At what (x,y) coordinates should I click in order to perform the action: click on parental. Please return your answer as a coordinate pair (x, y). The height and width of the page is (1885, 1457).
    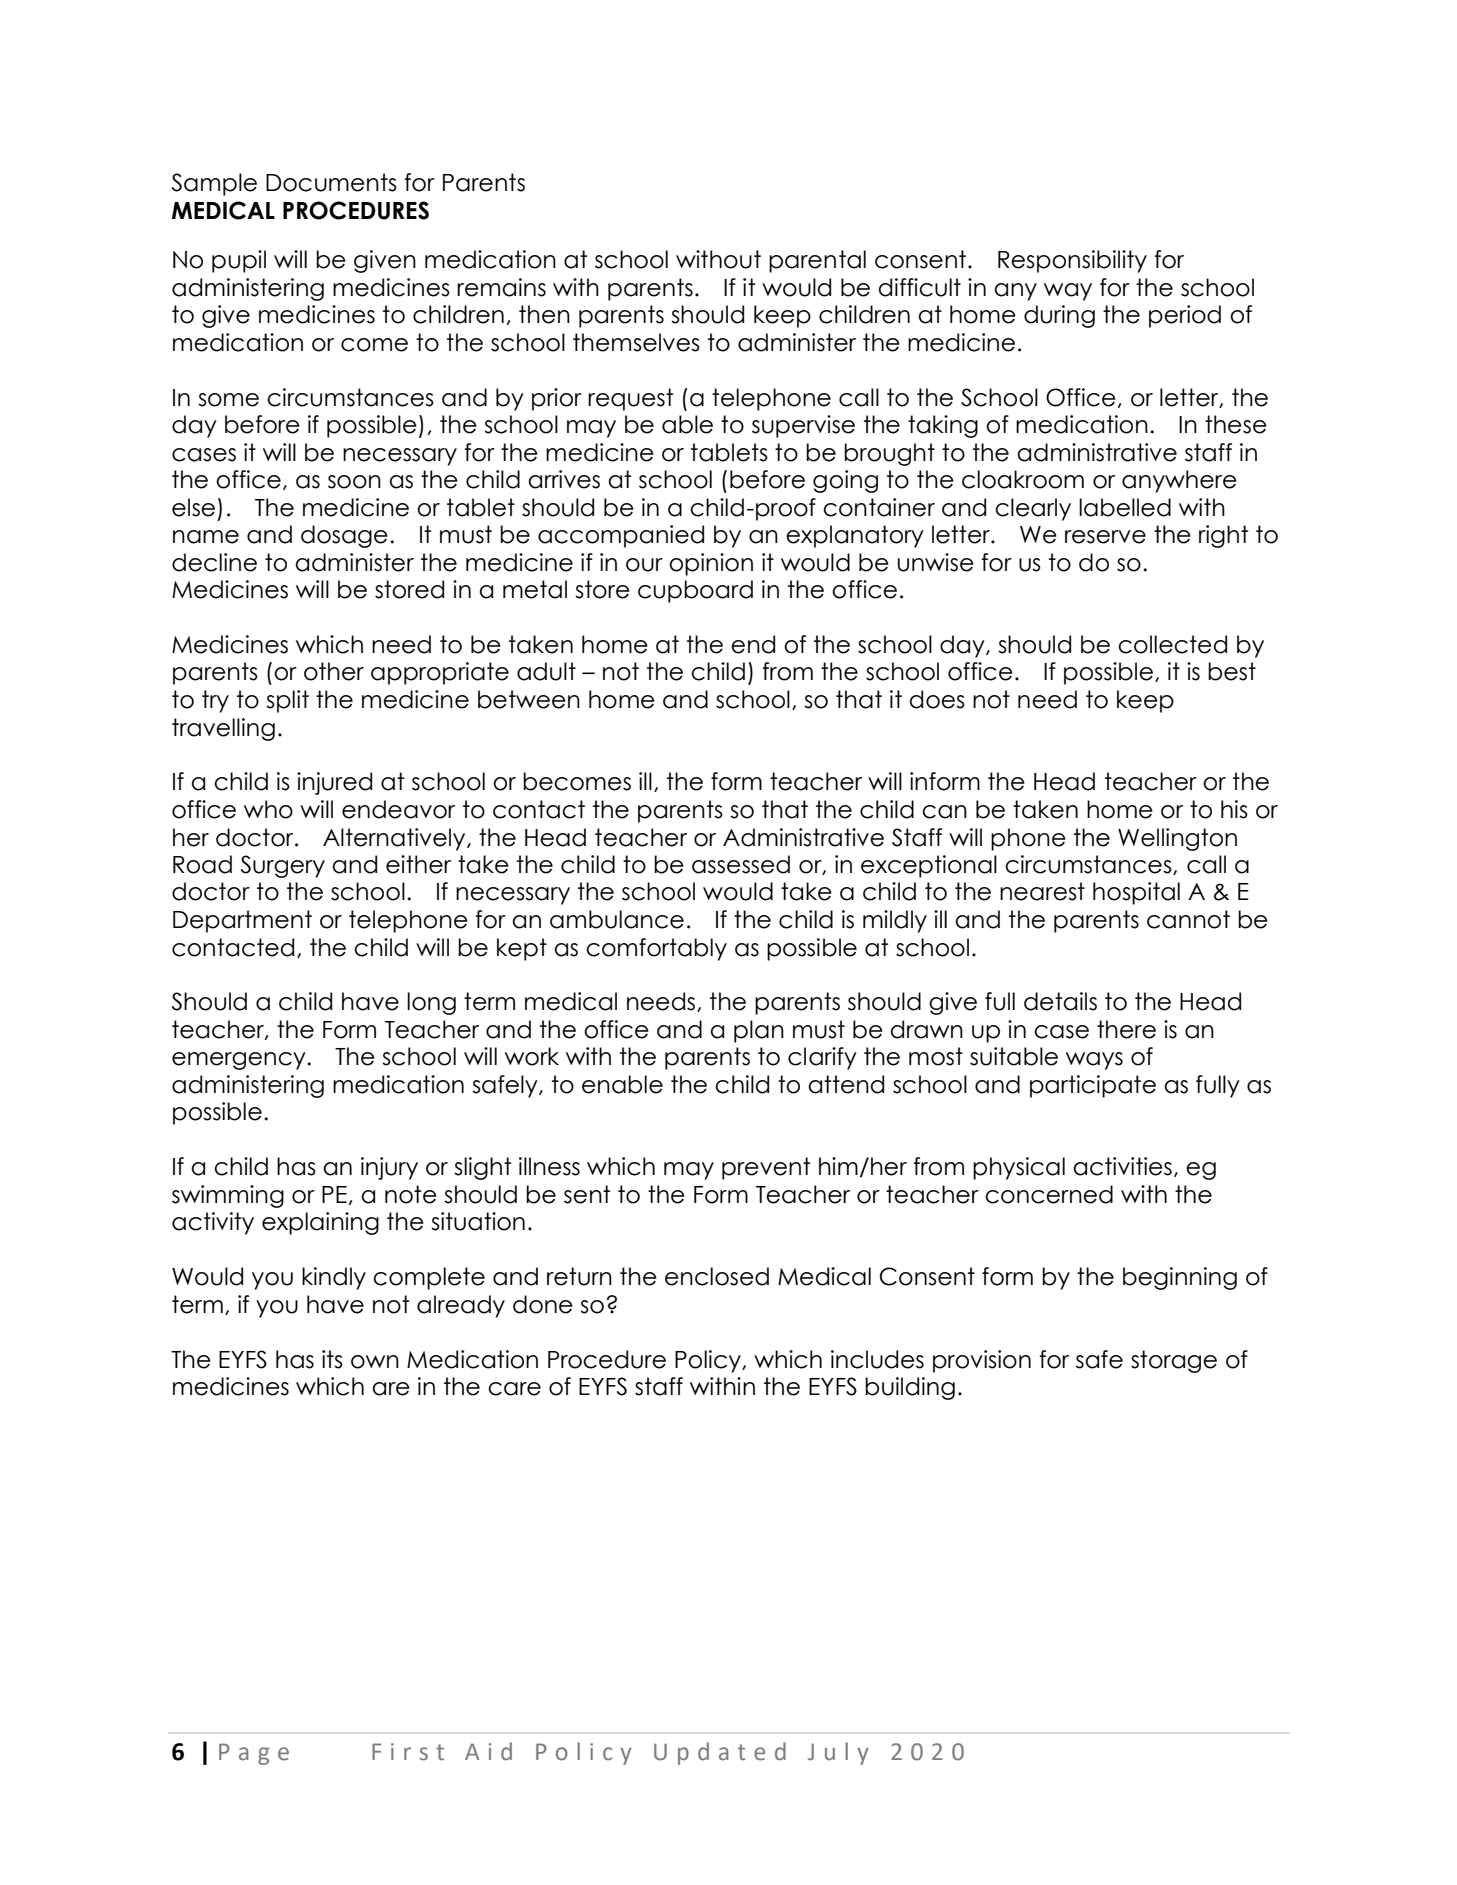
    Looking at the image, I should click on (817, 261).
